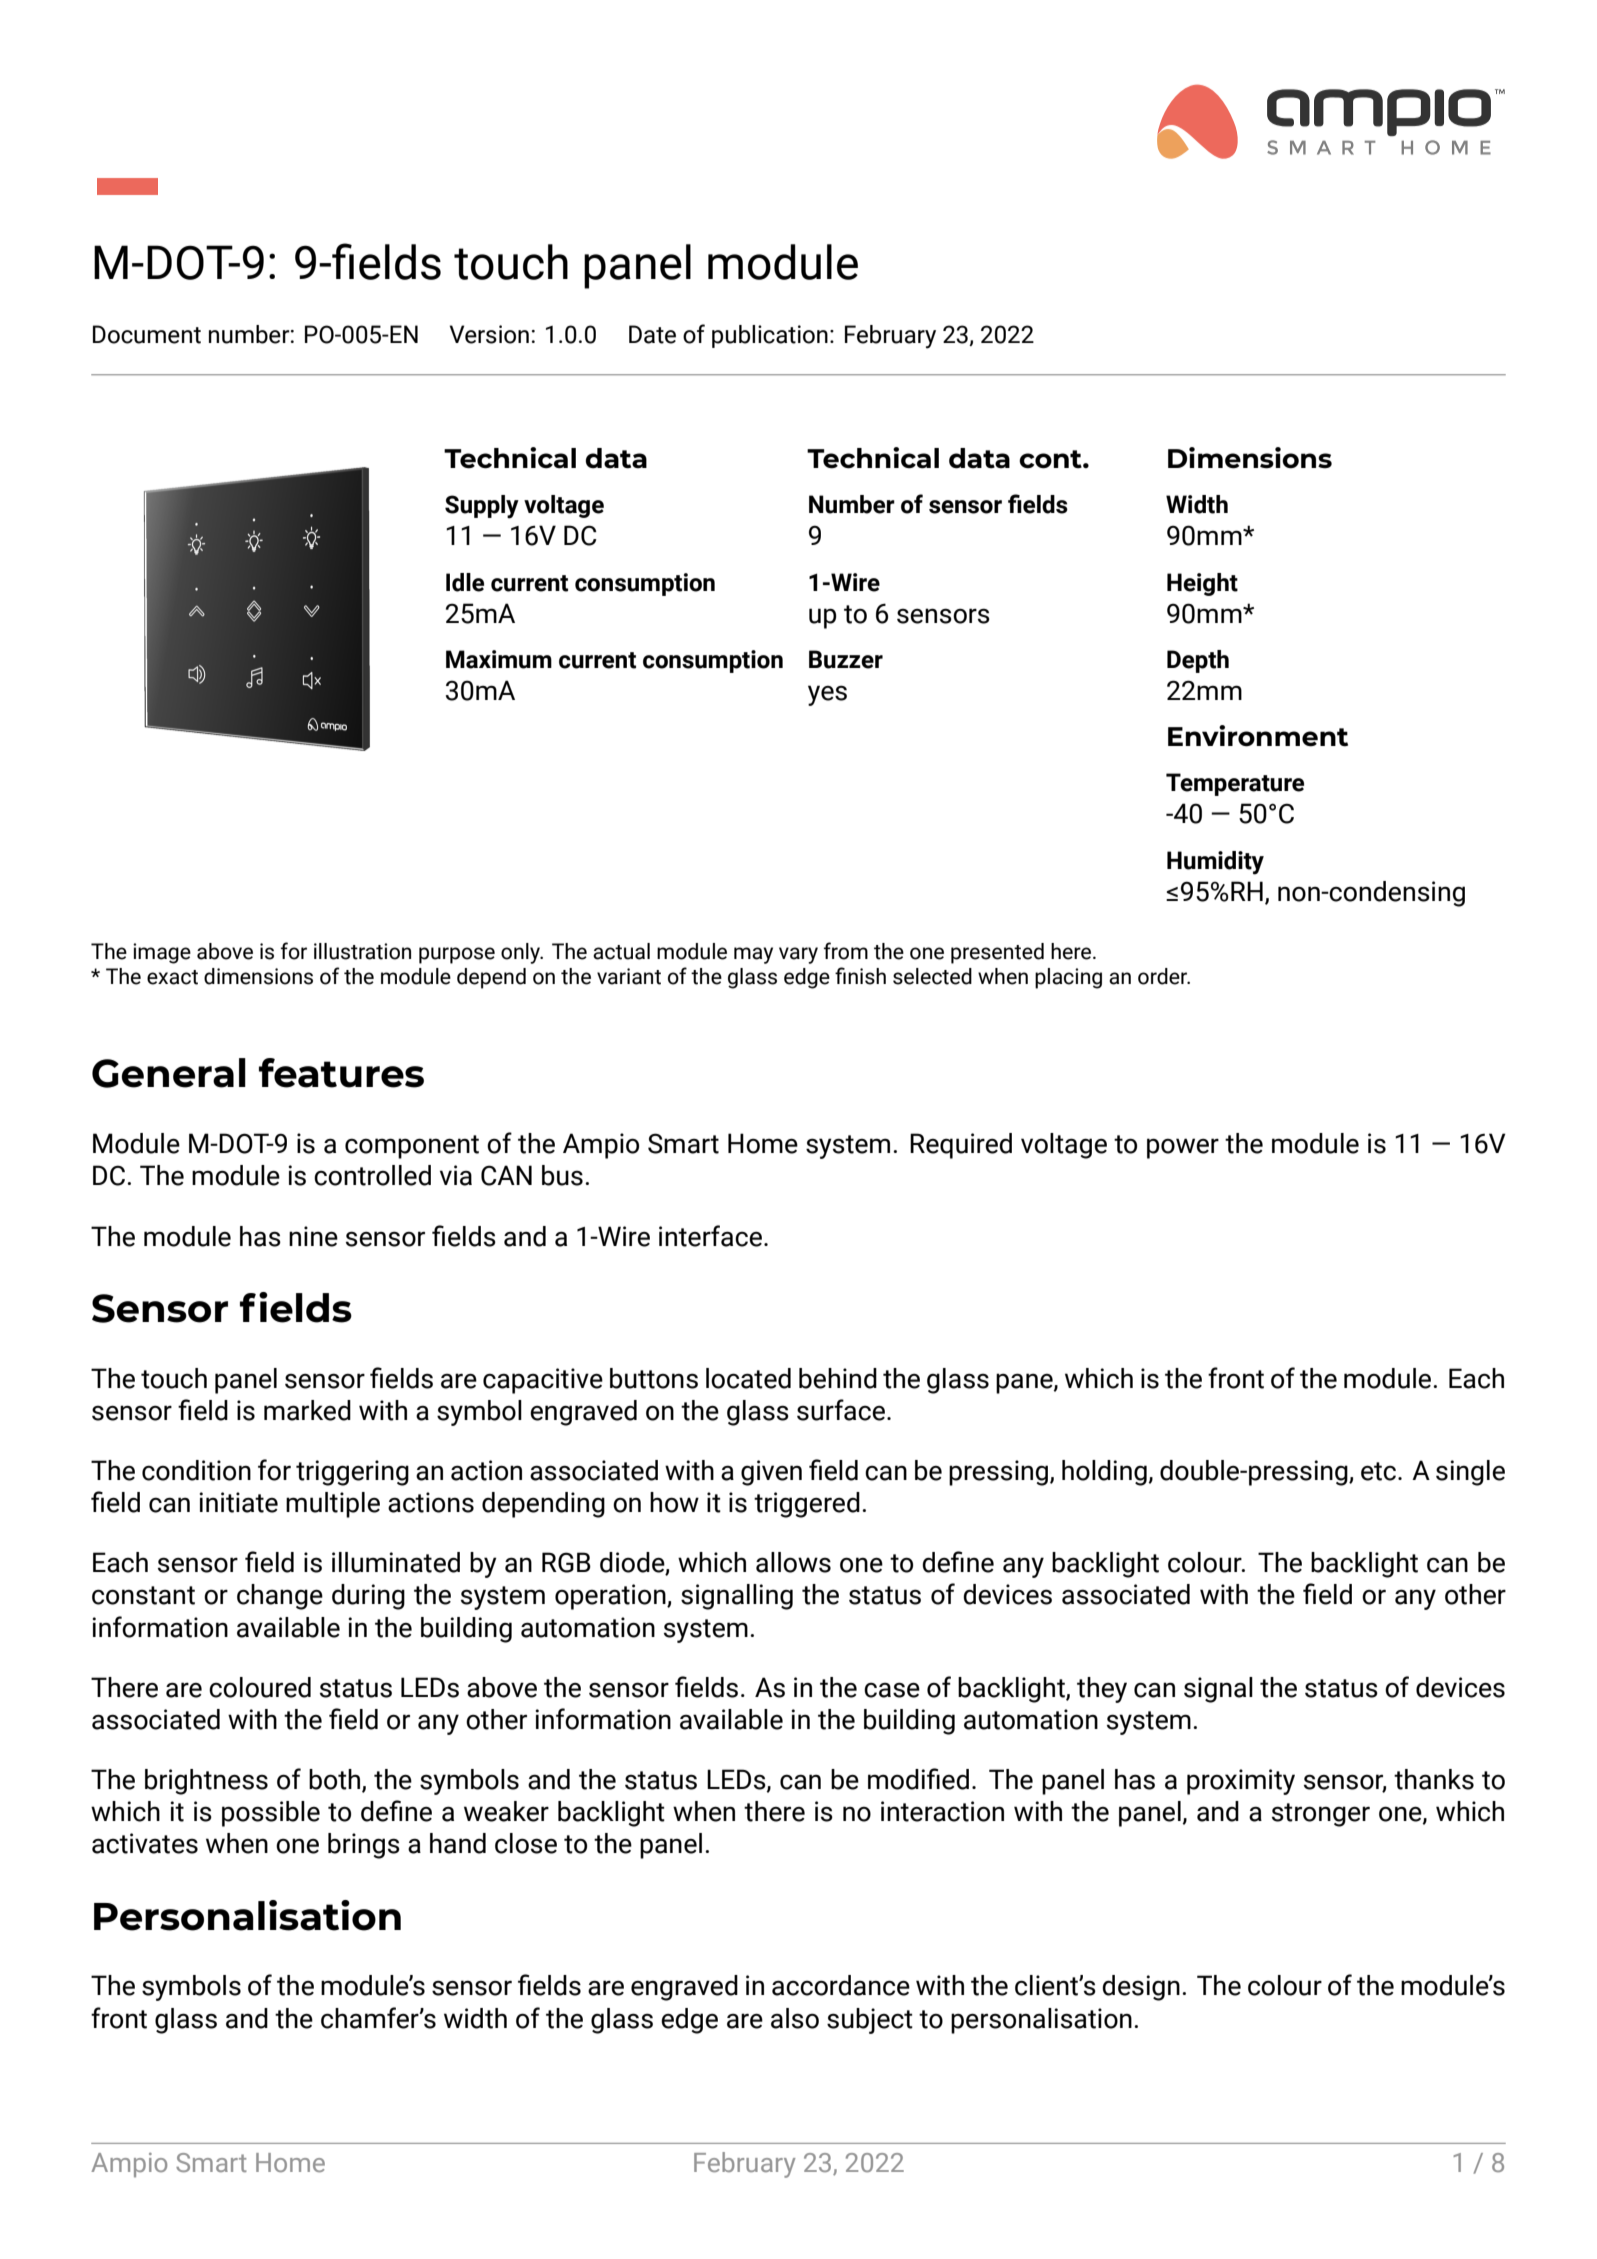 The height and width of the page is (2259, 1597). Describe the element at coordinates (1183, 1148) in the page. I see `power` at that location.
